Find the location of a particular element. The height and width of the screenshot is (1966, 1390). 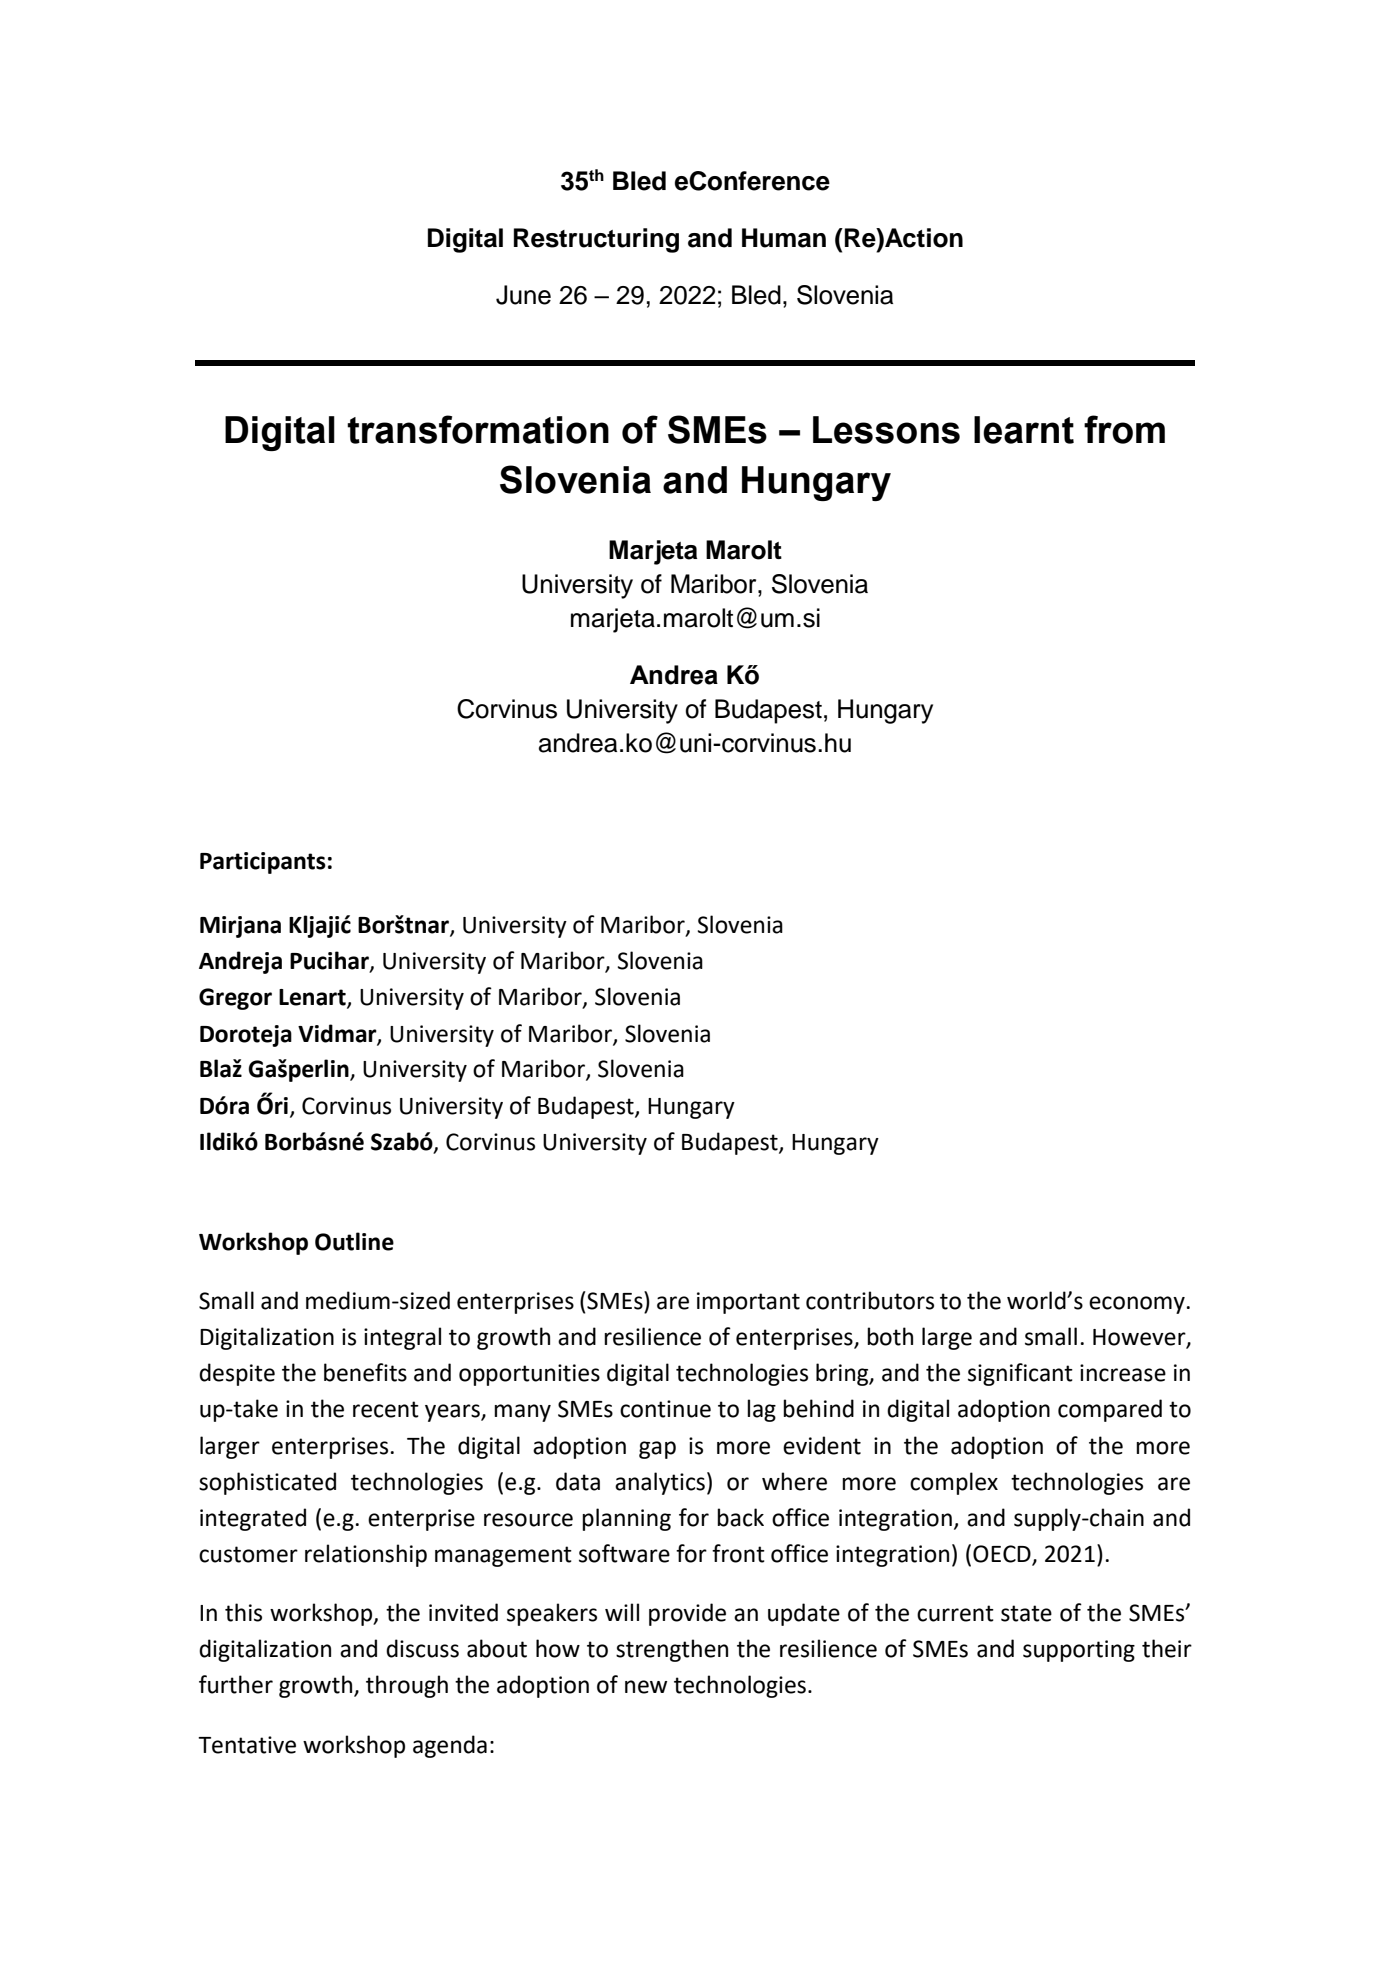

June is located at coordinates (523, 295).
